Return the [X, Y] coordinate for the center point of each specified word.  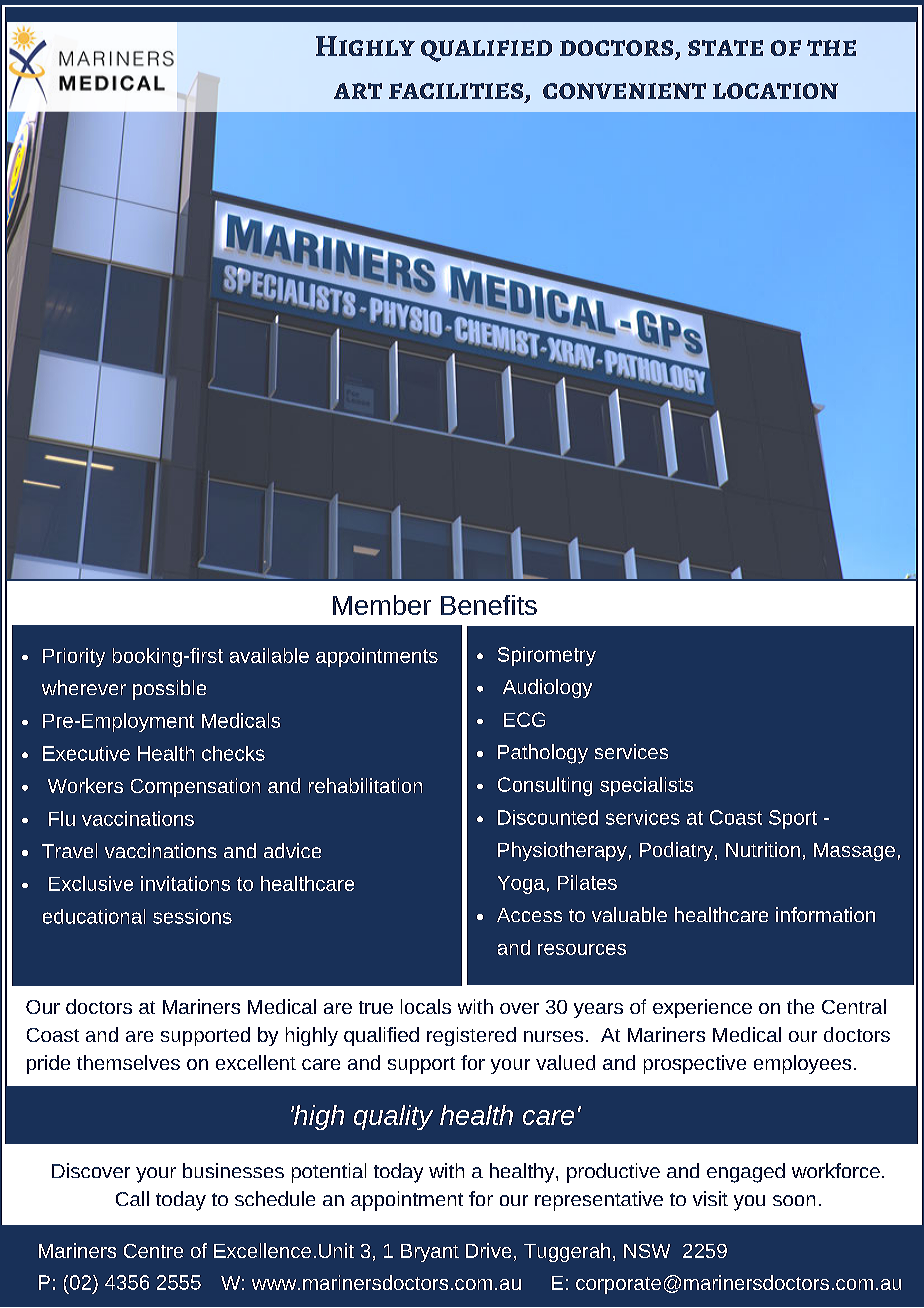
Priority [74, 657]
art [358, 91]
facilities [457, 92]
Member [382, 605]
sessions [192, 916]
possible [169, 690]
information [825, 914]
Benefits [489, 605]
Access [529, 915]
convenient [624, 91]
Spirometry [547, 656]
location [775, 91]
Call [132, 1198]
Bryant [430, 1253]
